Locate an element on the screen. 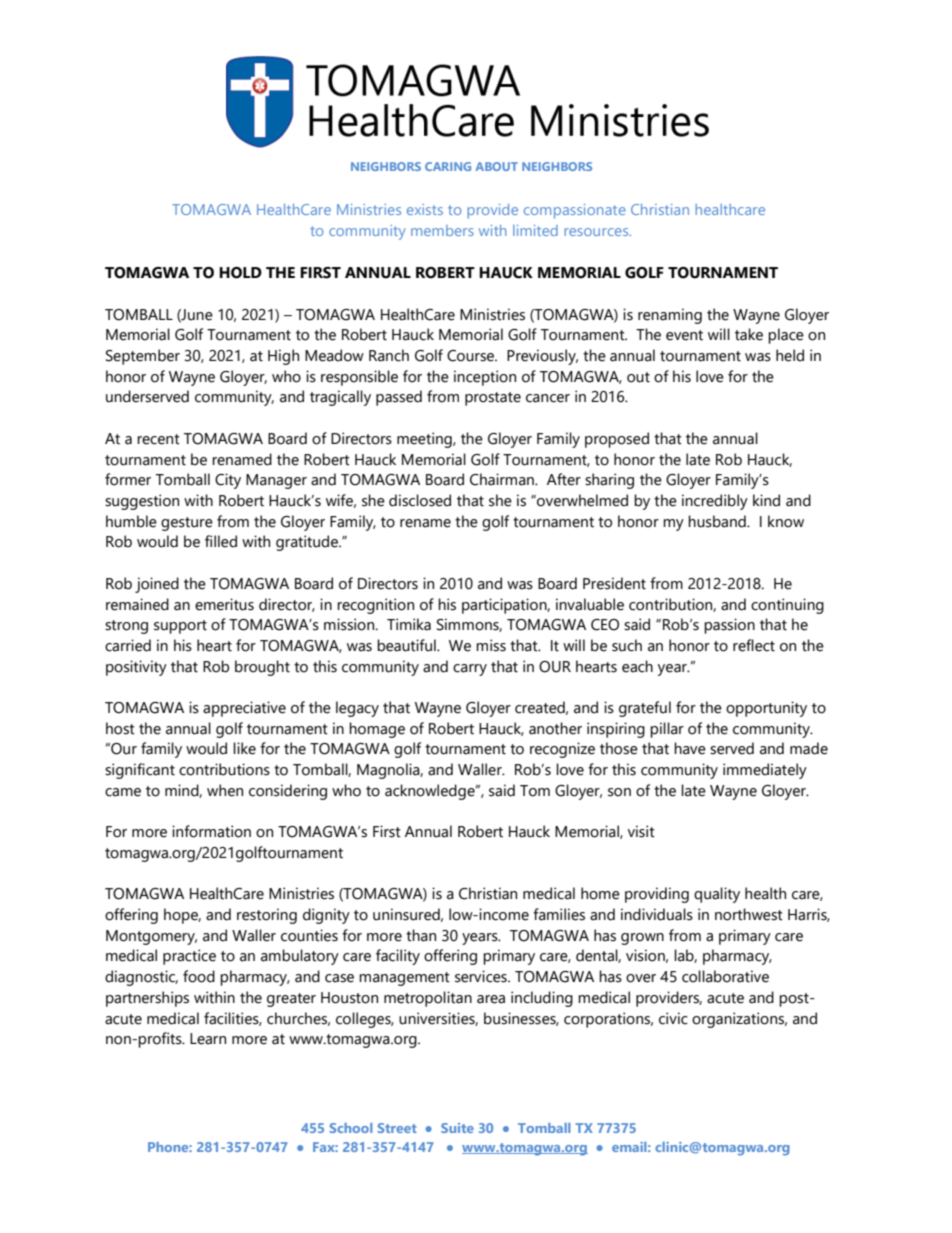 This screenshot has width=952, height=1233. quality is located at coordinates (717, 895).
